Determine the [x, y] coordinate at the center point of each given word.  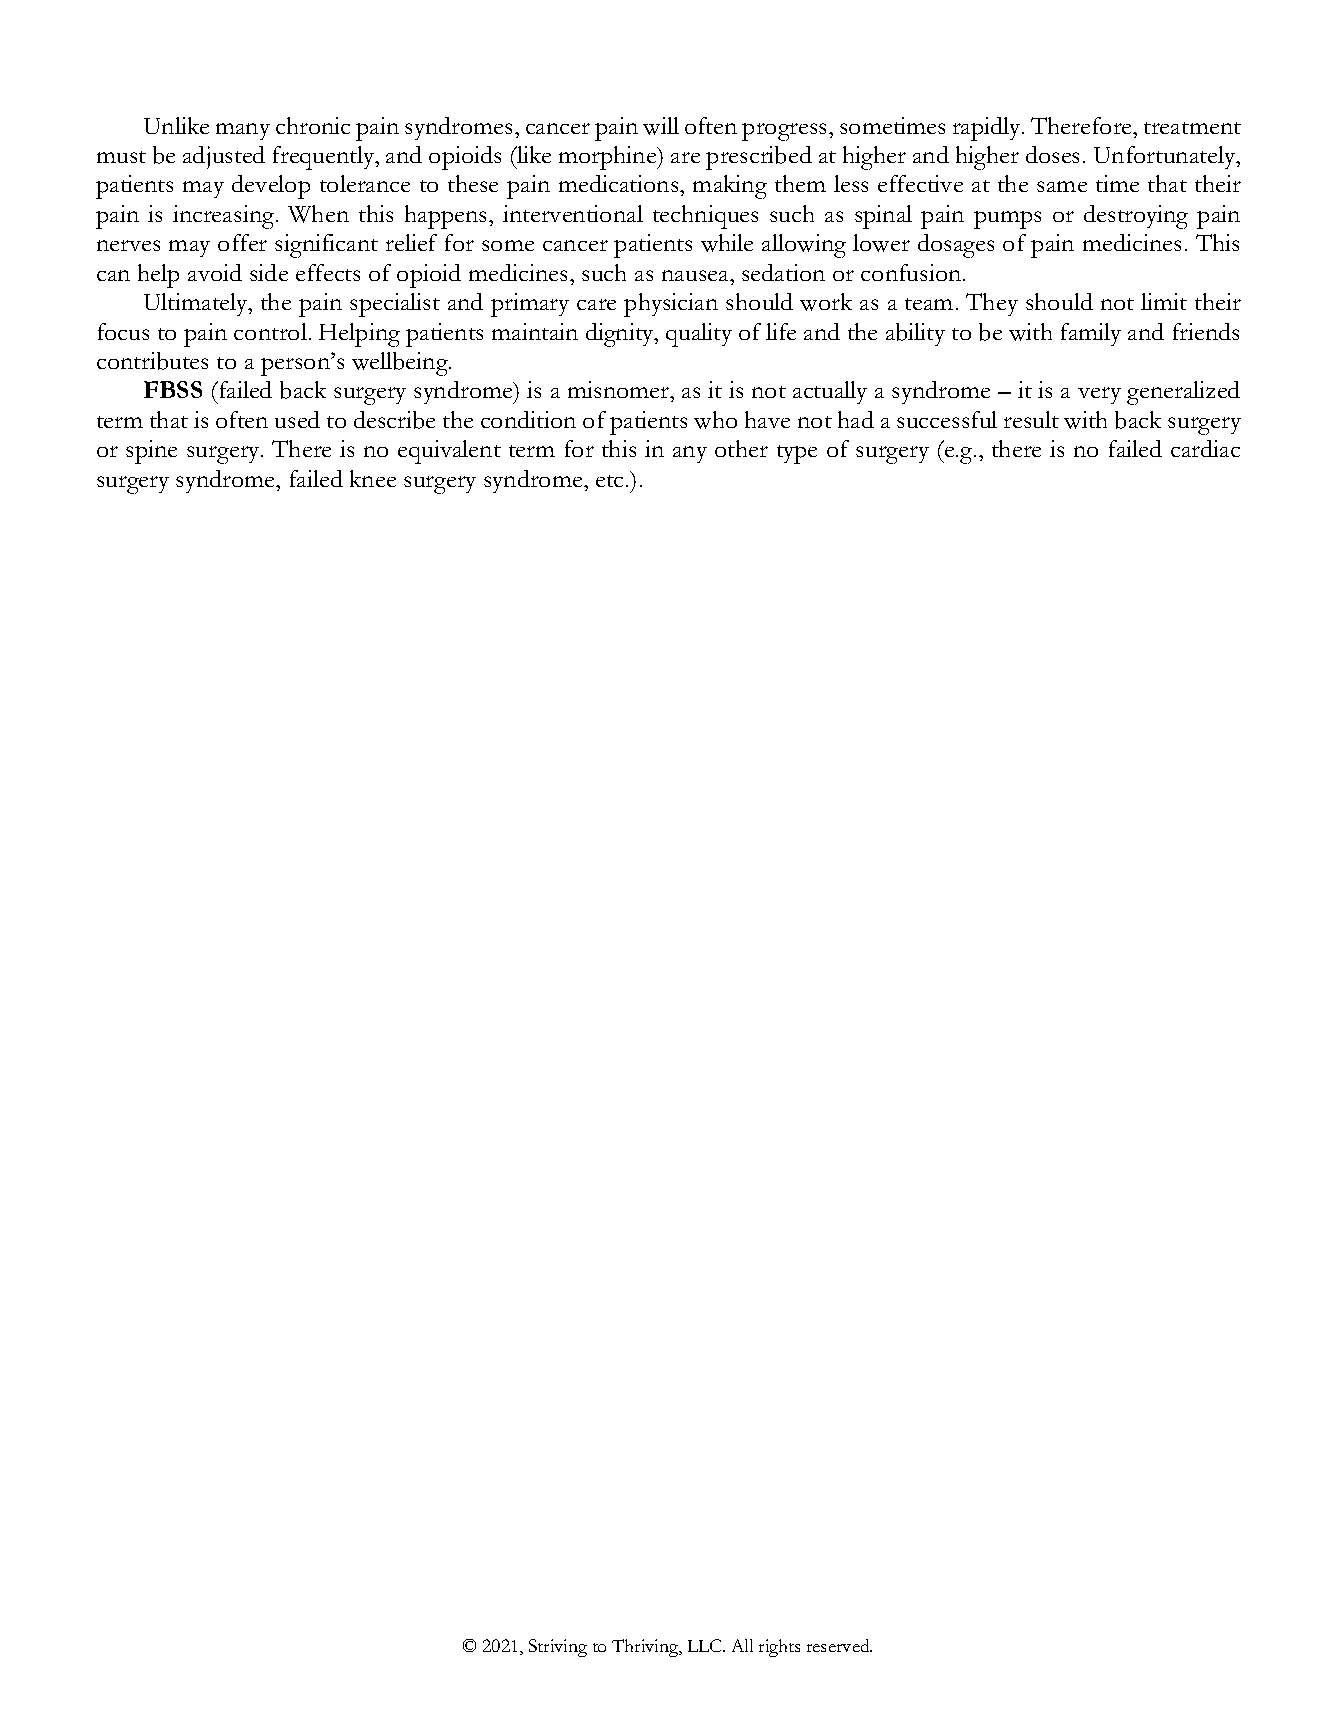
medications [620, 183]
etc [611, 481]
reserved [839, 1645]
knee [373, 478]
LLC [706, 1645]
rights [779, 1648]
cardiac [1205, 448]
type [797, 454]
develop [271, 187]
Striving [558, 1648]
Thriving [646, 1648]
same [1062, 186]
